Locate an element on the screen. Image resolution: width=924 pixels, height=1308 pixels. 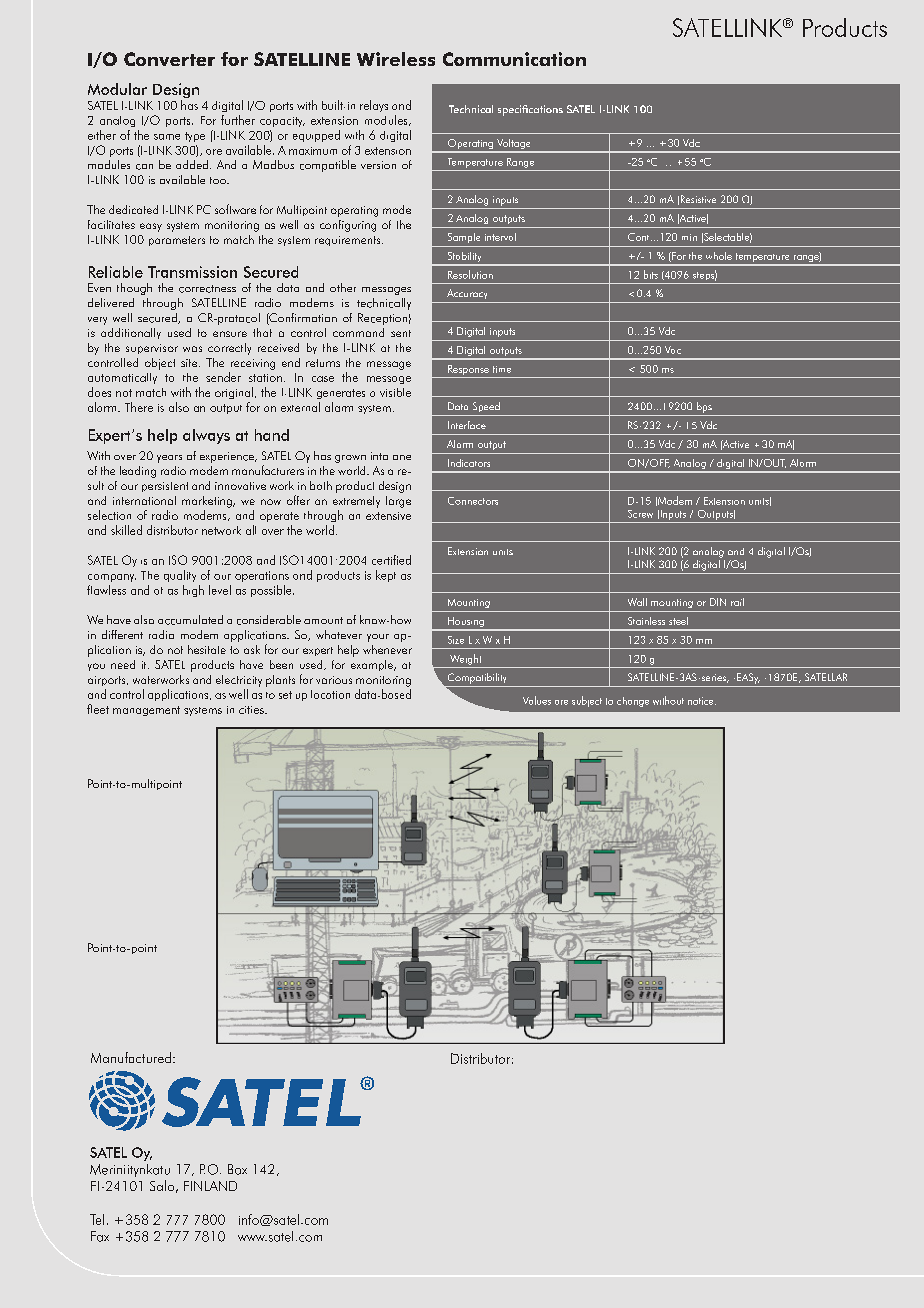
Box is located at coordinates (237, 1169).
